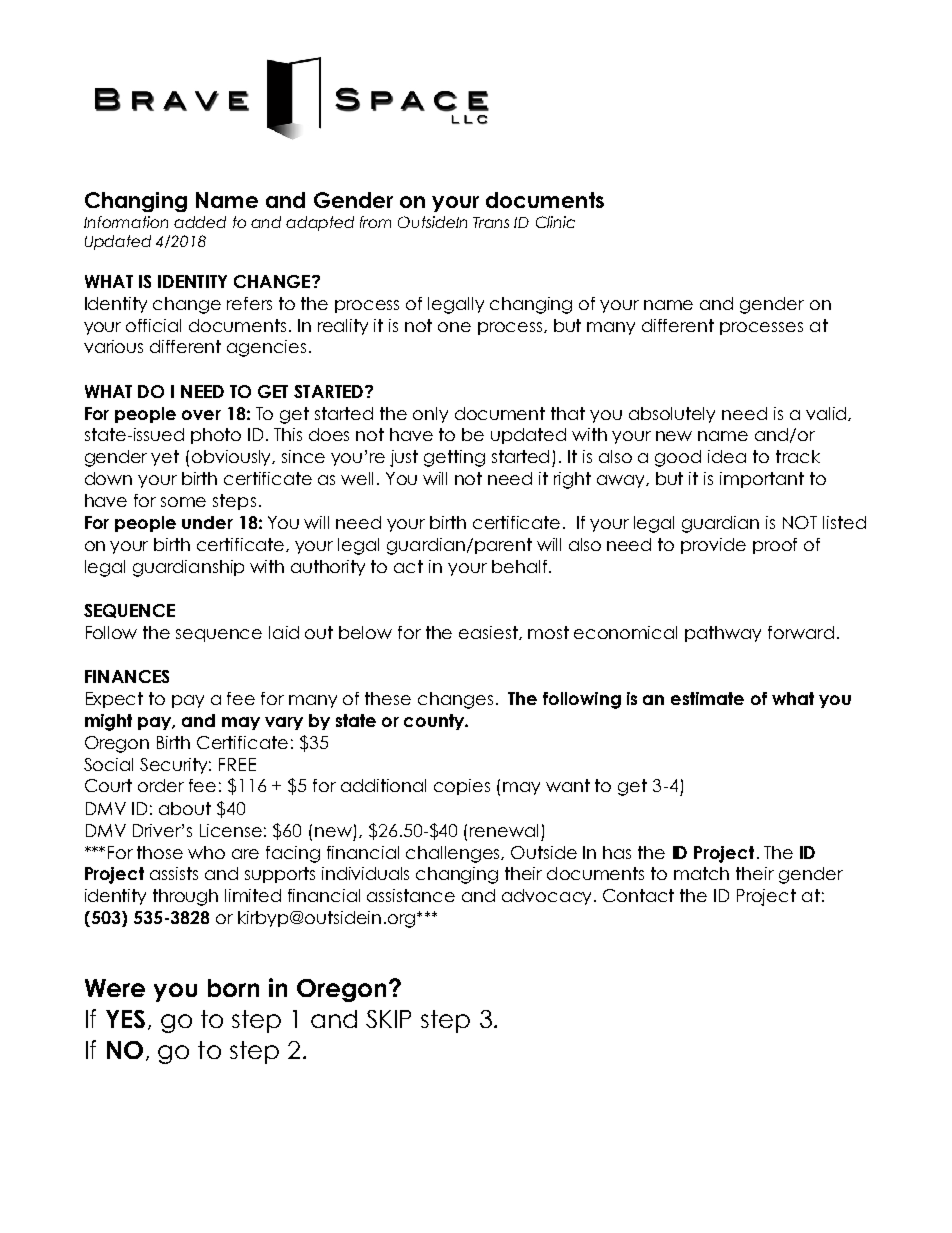 The image size is (952, 1233). Describe the element at coordinates (491, 222) in the image. I see `Trans` at that location.
